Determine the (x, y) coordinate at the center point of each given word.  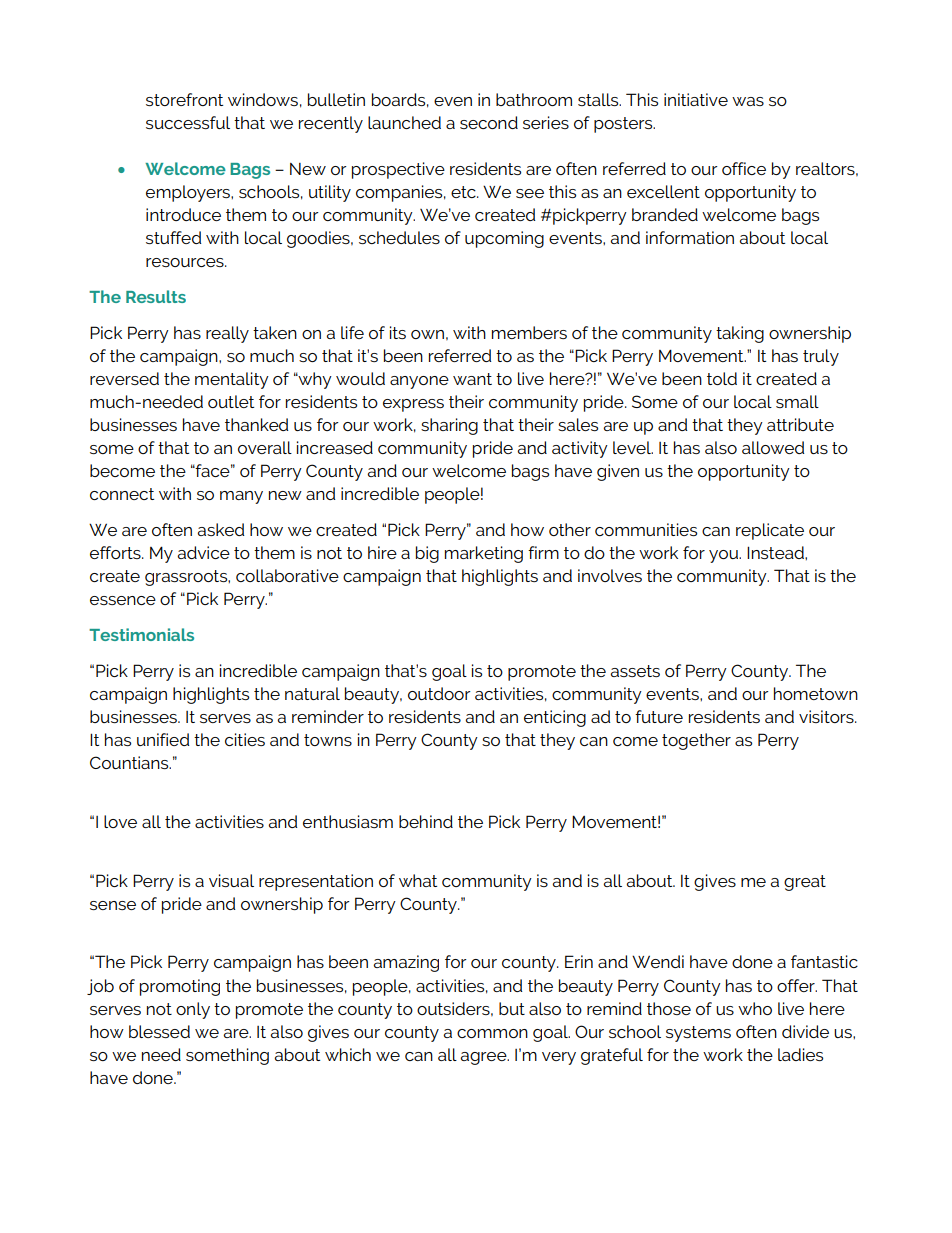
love (120, 821)
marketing (484, 554)
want (472, 379)
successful (188, 122)
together (696, 741)
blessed (159, 1031)
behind (426, 821)
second (489, 122)
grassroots (187, 578)
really (227, 334)
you (724, 556)
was (748, 101)
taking (740, 334)
